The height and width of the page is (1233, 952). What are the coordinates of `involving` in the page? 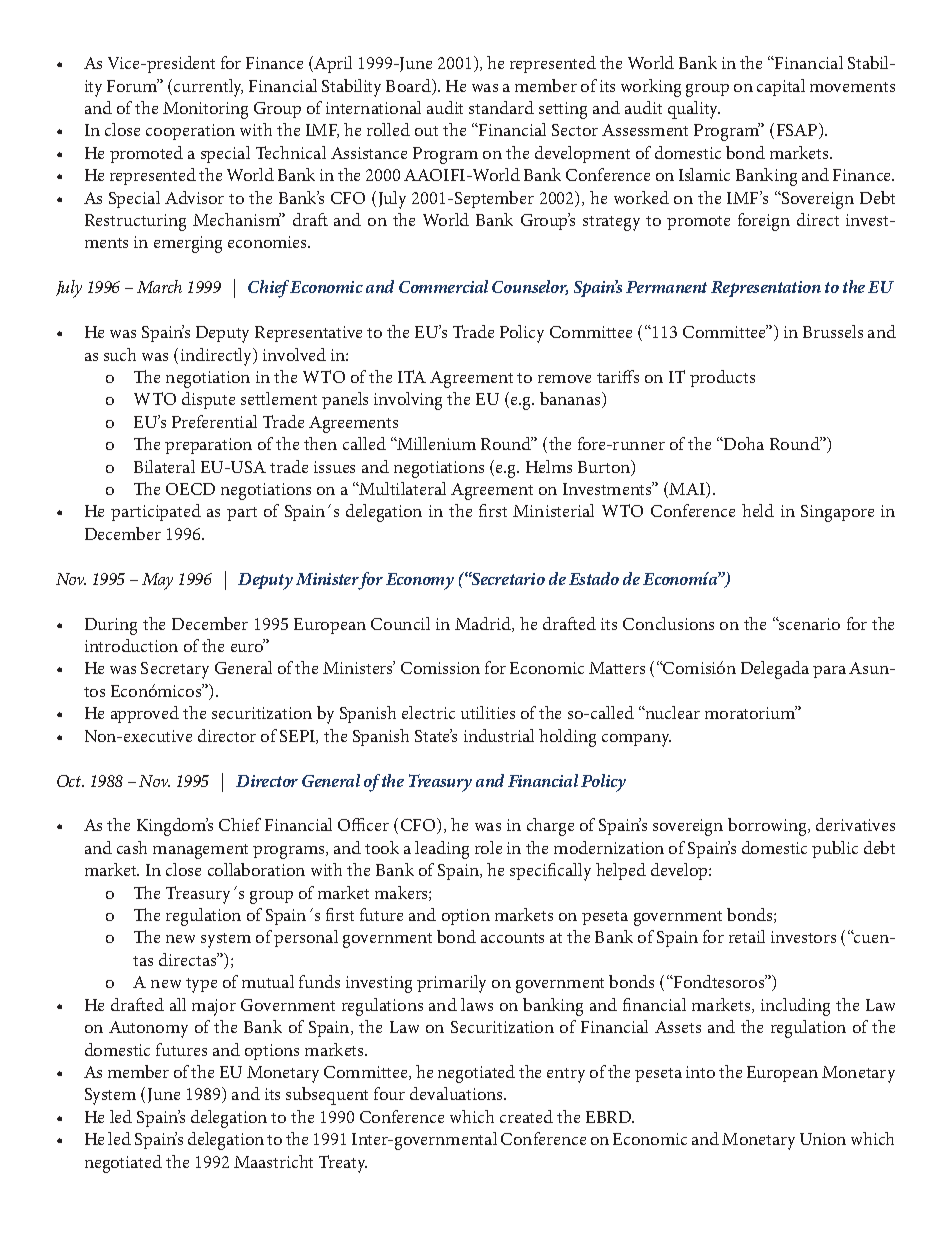 It's located at (408, 401).
